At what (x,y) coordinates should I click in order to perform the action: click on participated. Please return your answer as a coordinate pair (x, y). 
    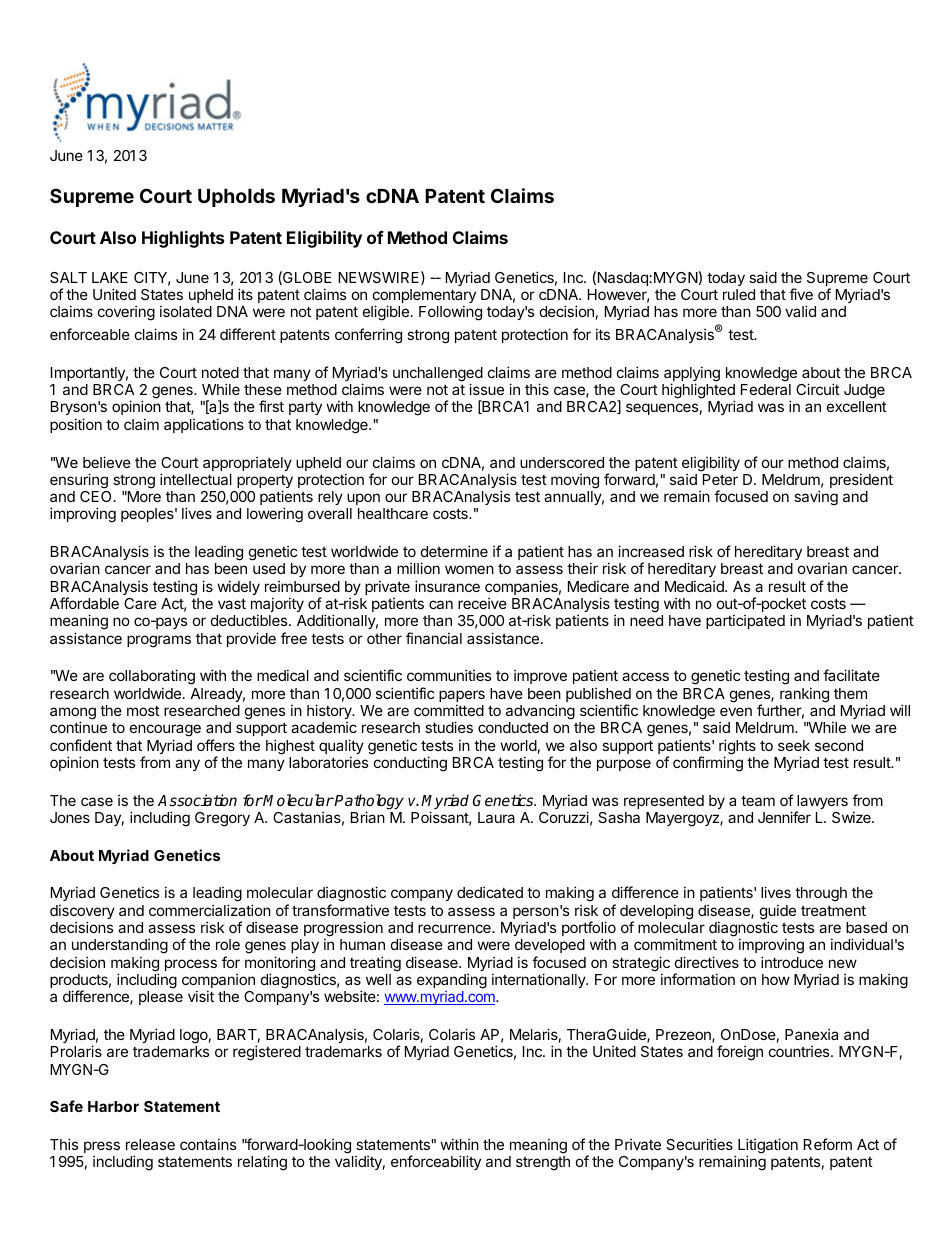
    Looking at the image, I should click on (745, 621).
